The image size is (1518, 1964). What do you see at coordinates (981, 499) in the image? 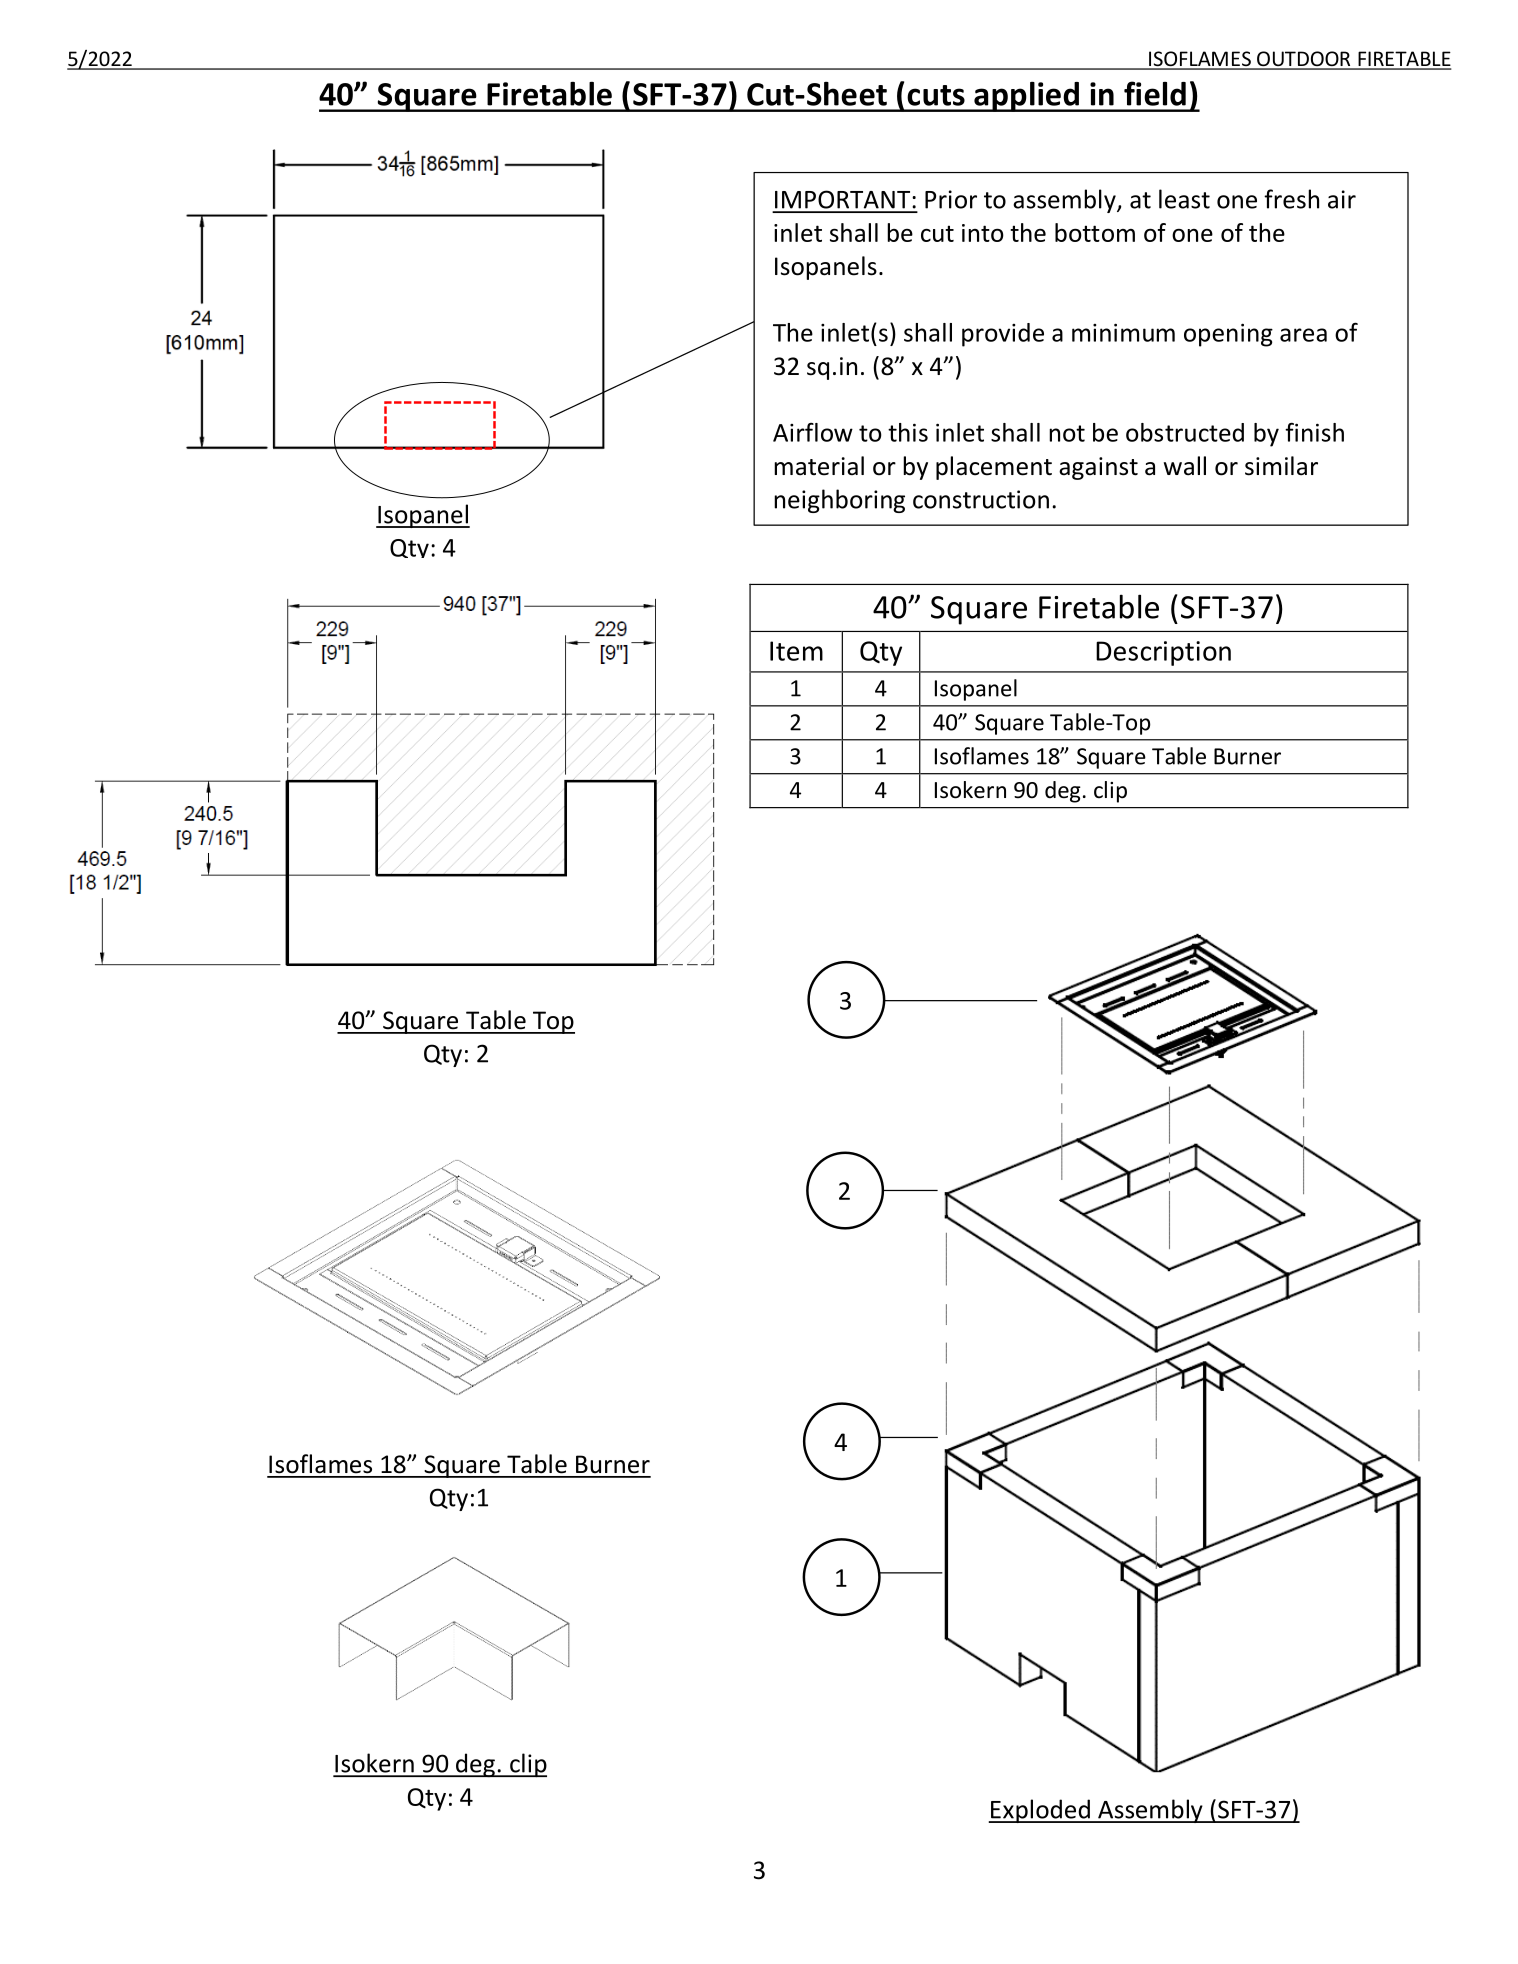
I see `construction` at bounding box center [981, 499].
